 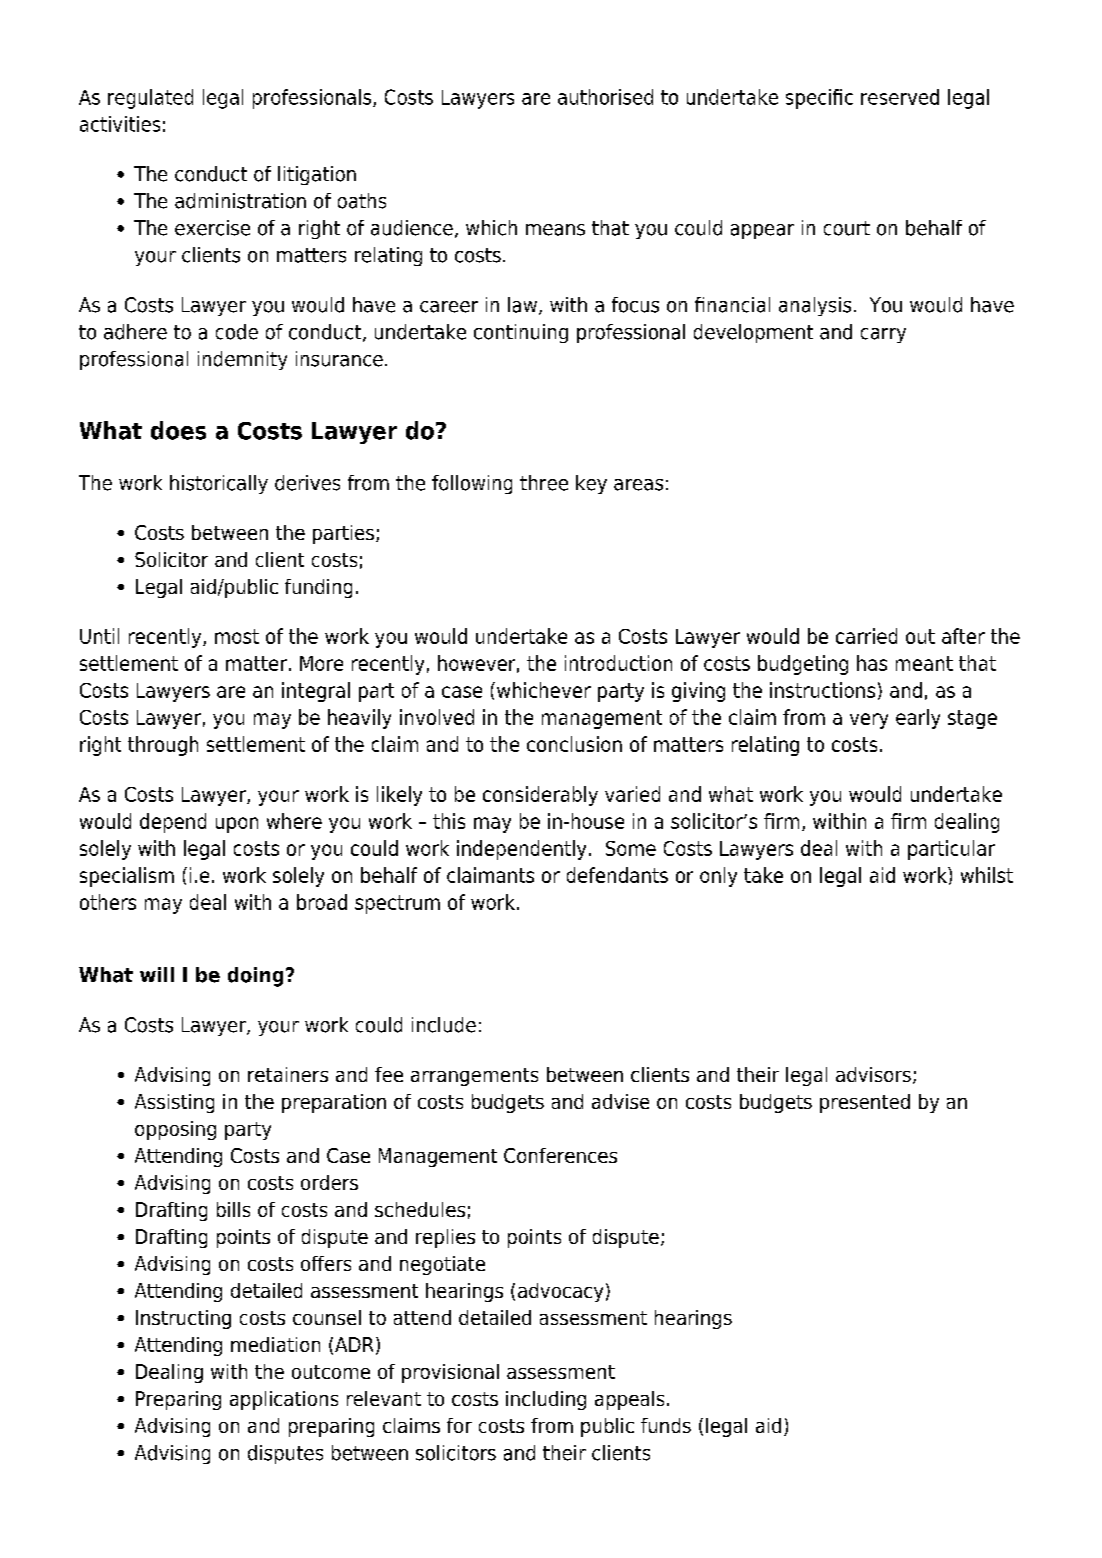 I want to click on reserved, so click(x=900, y=97).
